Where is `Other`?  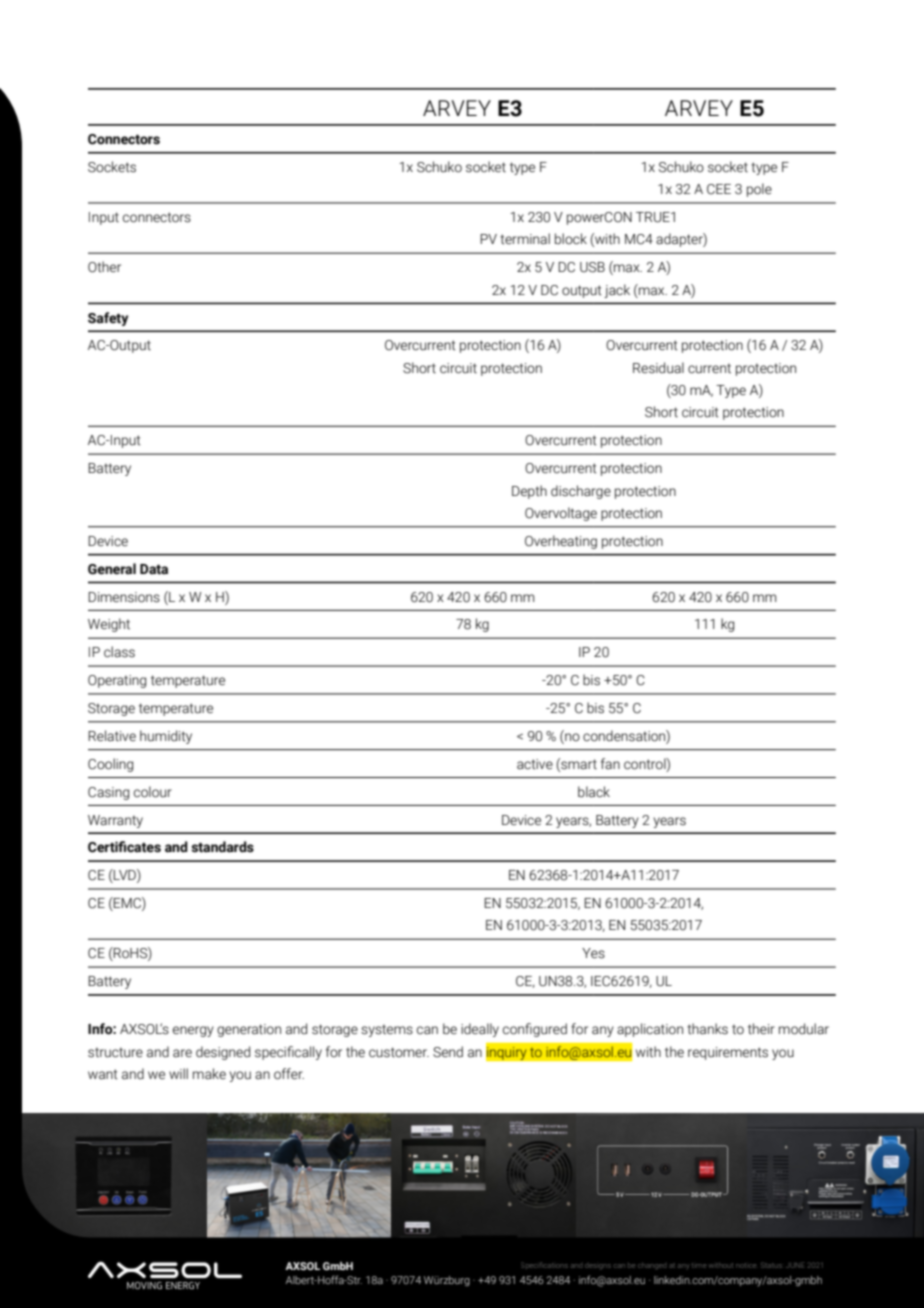
Other is located at coordinates (104, 267).
